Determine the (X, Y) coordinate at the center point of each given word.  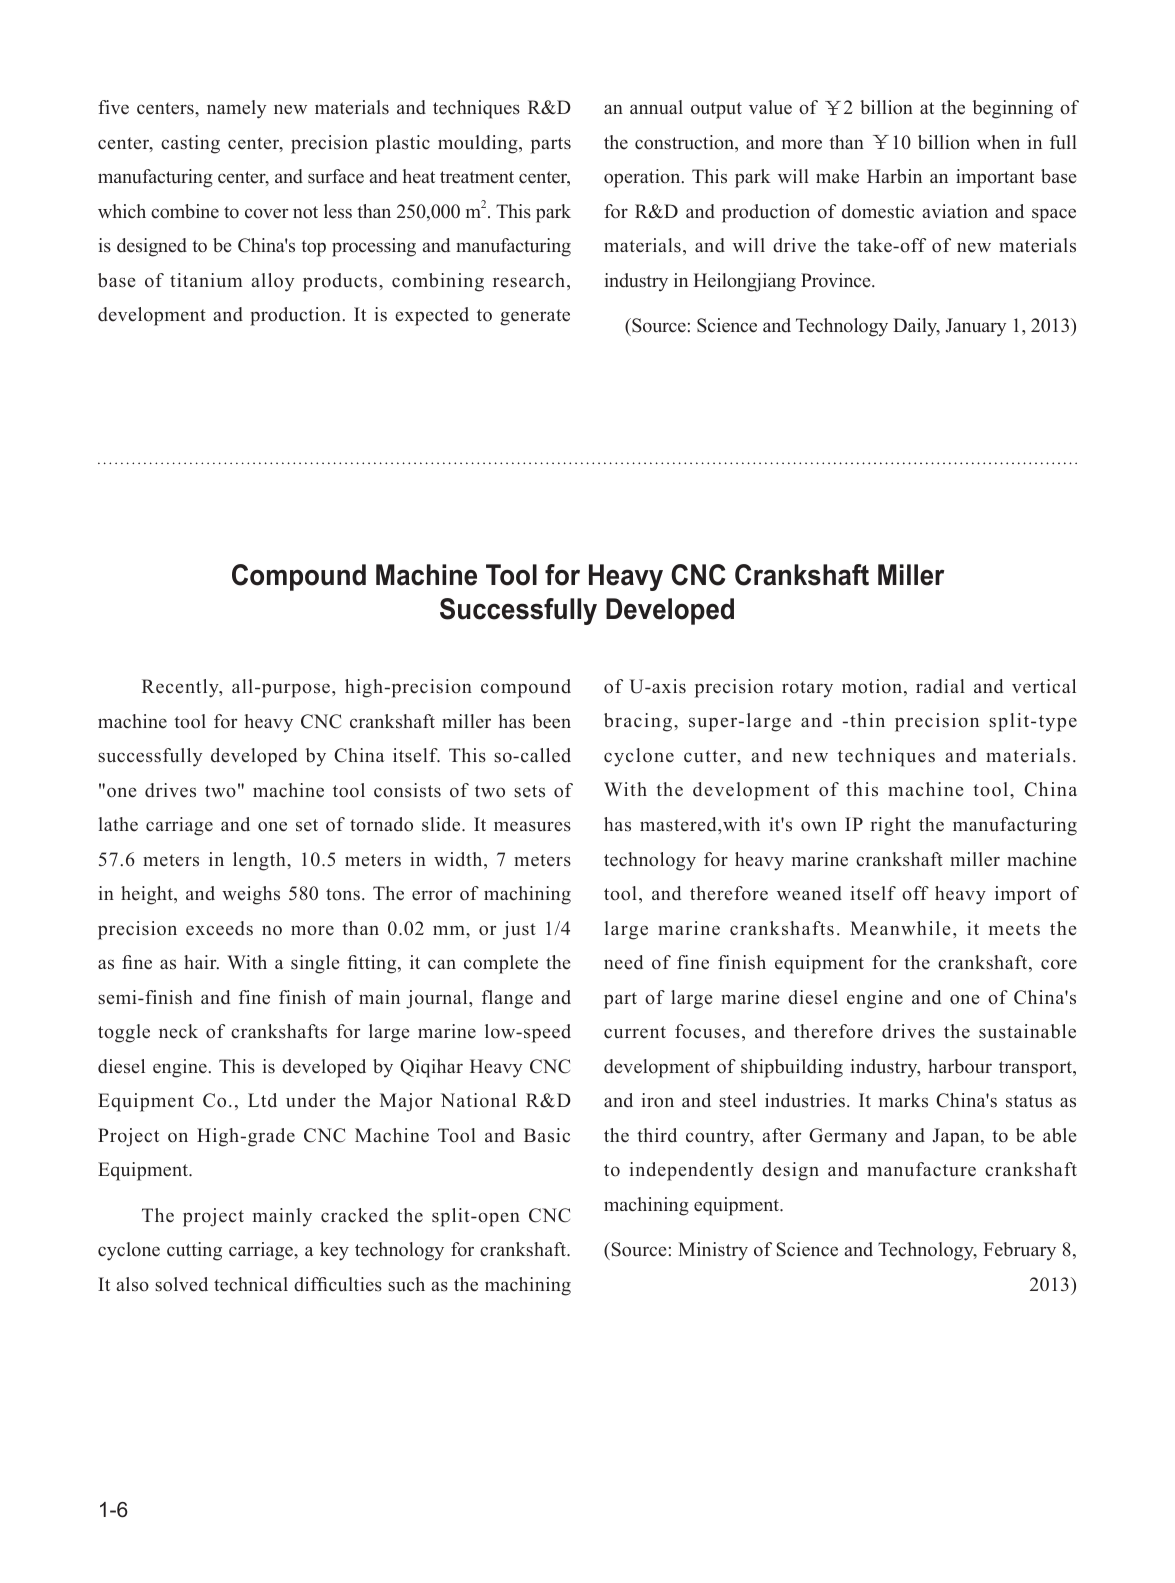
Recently (181, 688)
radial (940, 686)
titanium (206, 280)
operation (643, 178)
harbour (960, 1066)
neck (178, 1031)
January (975, 327)
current (635, 1032)
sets (529, 791)
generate (535, 317)
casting (190, 144)
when (998, 142)
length (260, 861)
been (552, 721)
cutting (194, 1251)
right (891, 826)
